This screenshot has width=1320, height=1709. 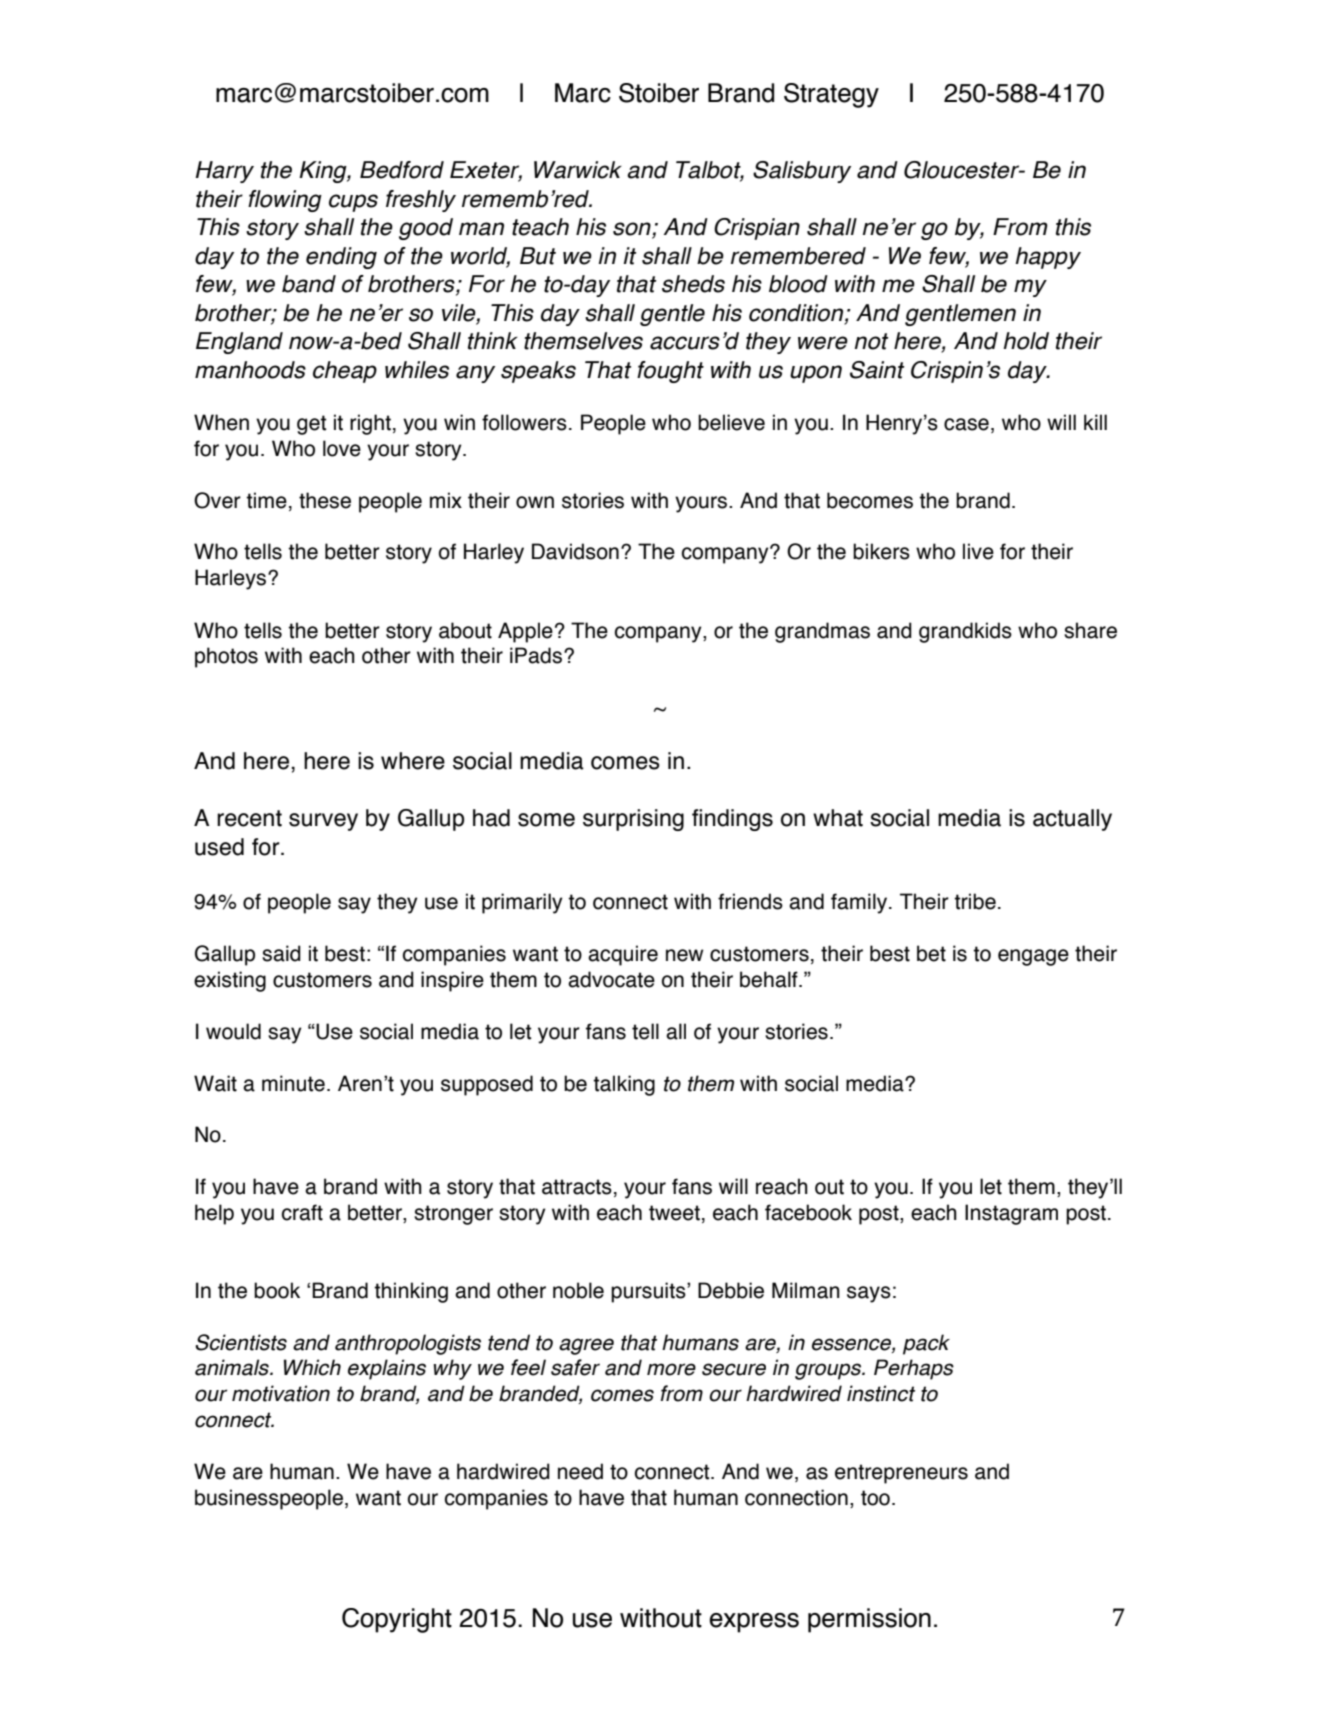 I want to click on flowing, so click(x=285, y=201).
